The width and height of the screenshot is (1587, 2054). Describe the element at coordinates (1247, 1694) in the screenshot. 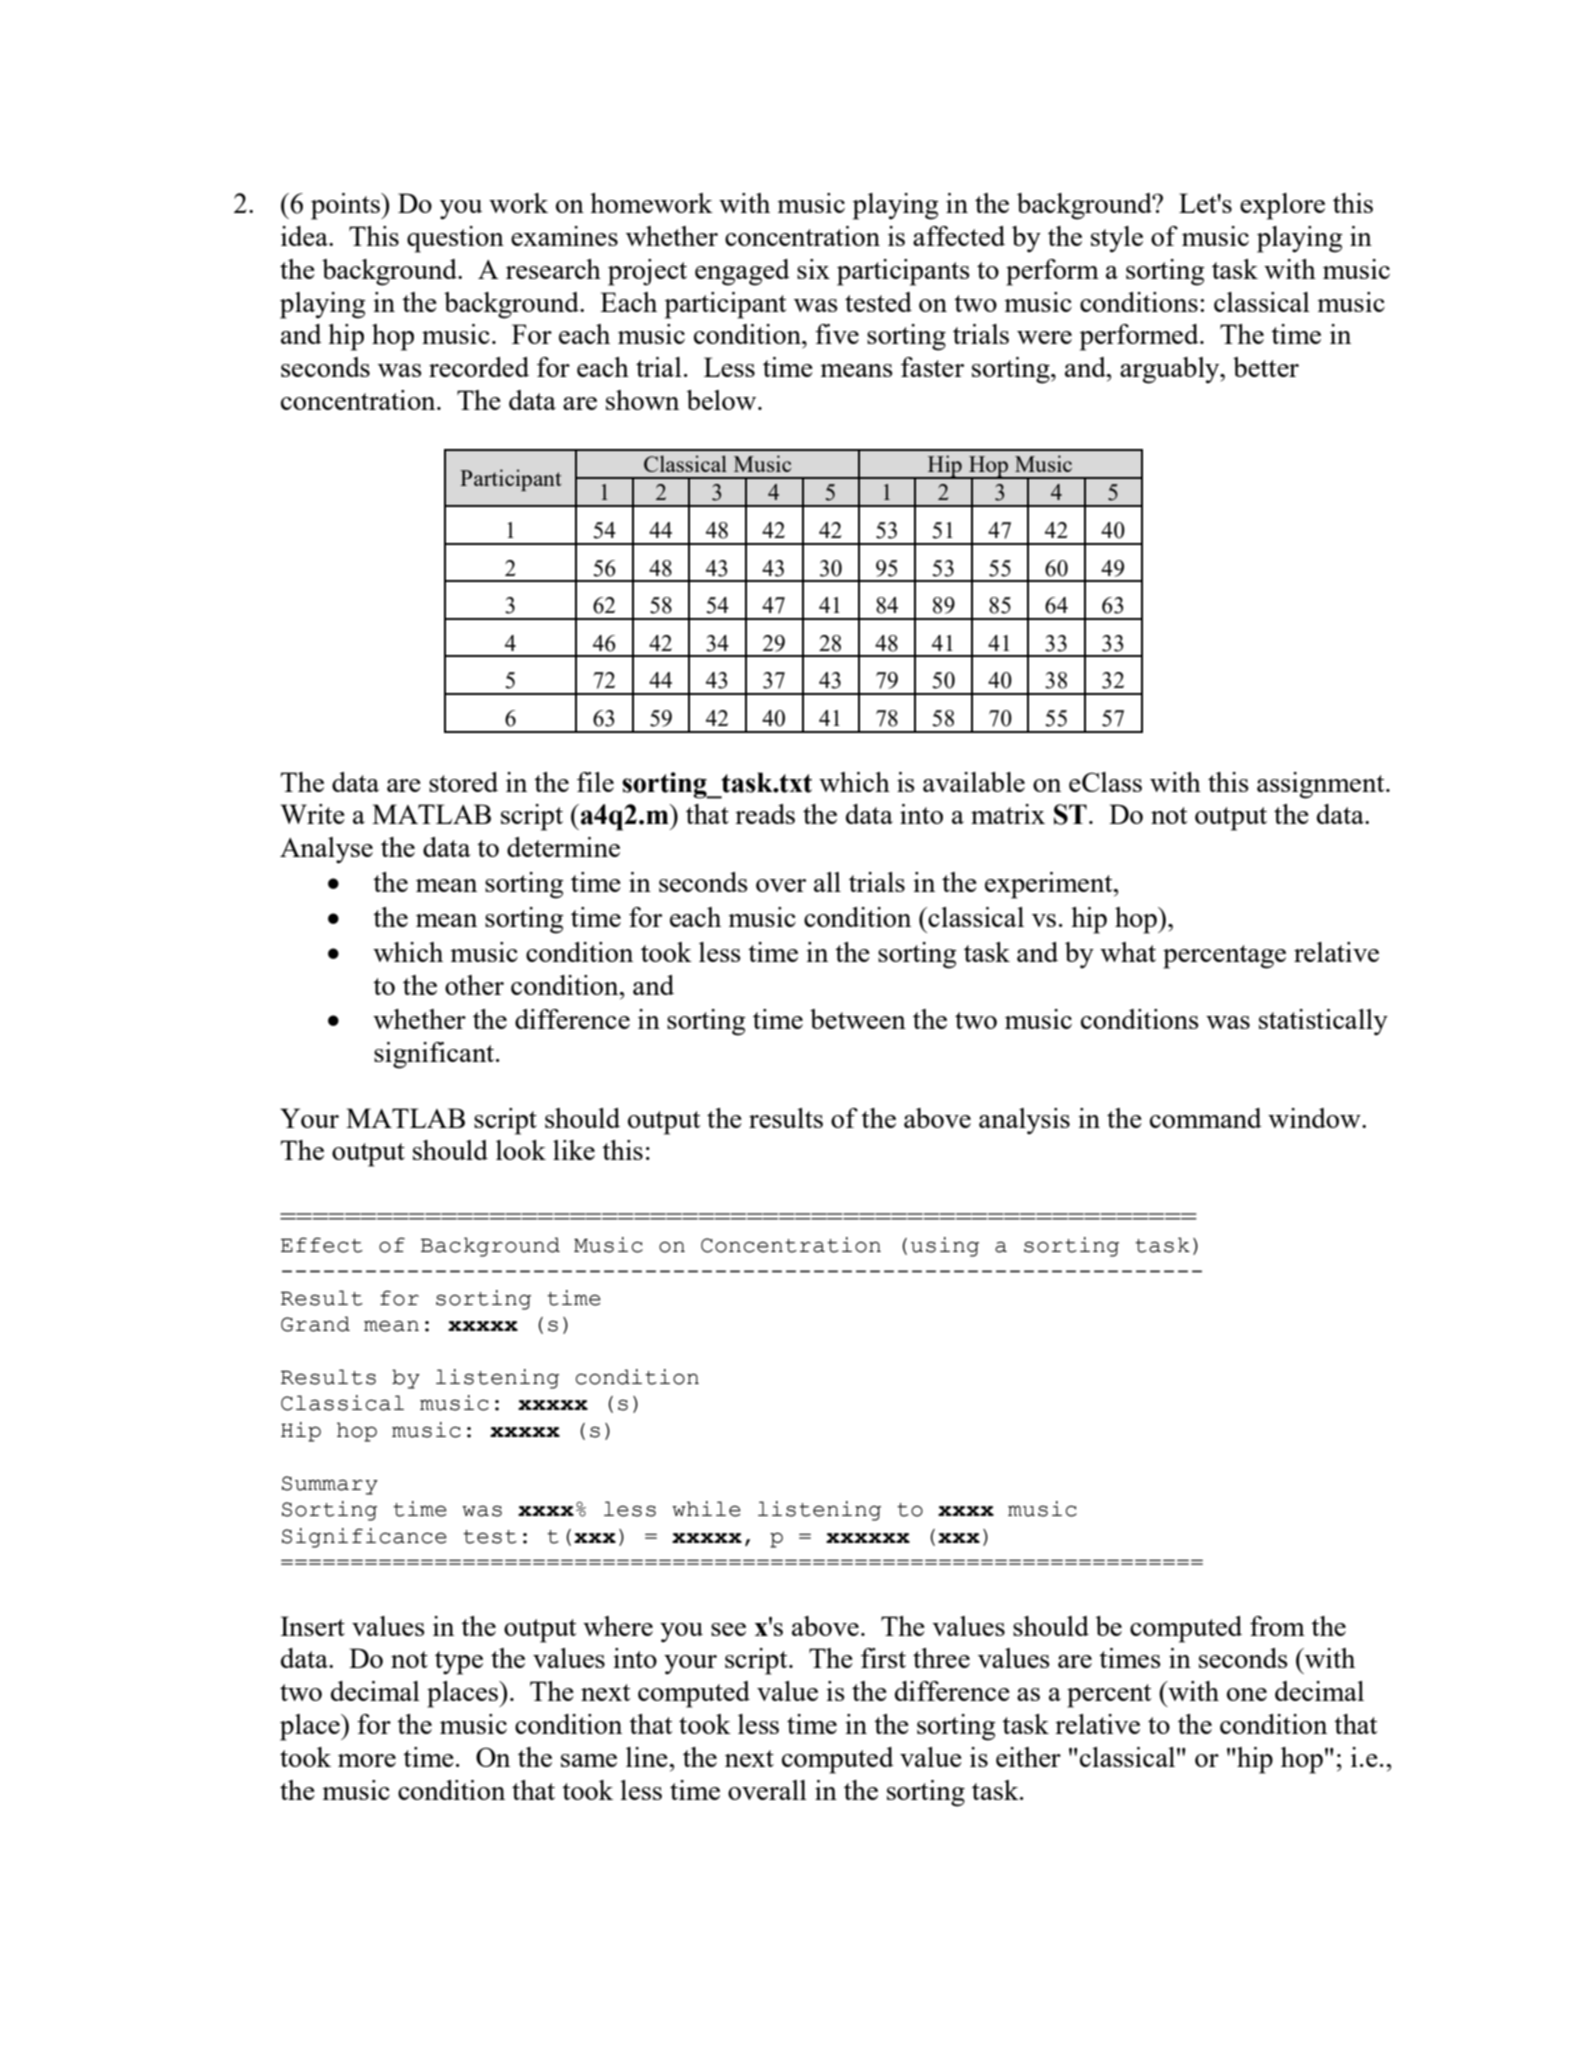

I see `one` at that location.
